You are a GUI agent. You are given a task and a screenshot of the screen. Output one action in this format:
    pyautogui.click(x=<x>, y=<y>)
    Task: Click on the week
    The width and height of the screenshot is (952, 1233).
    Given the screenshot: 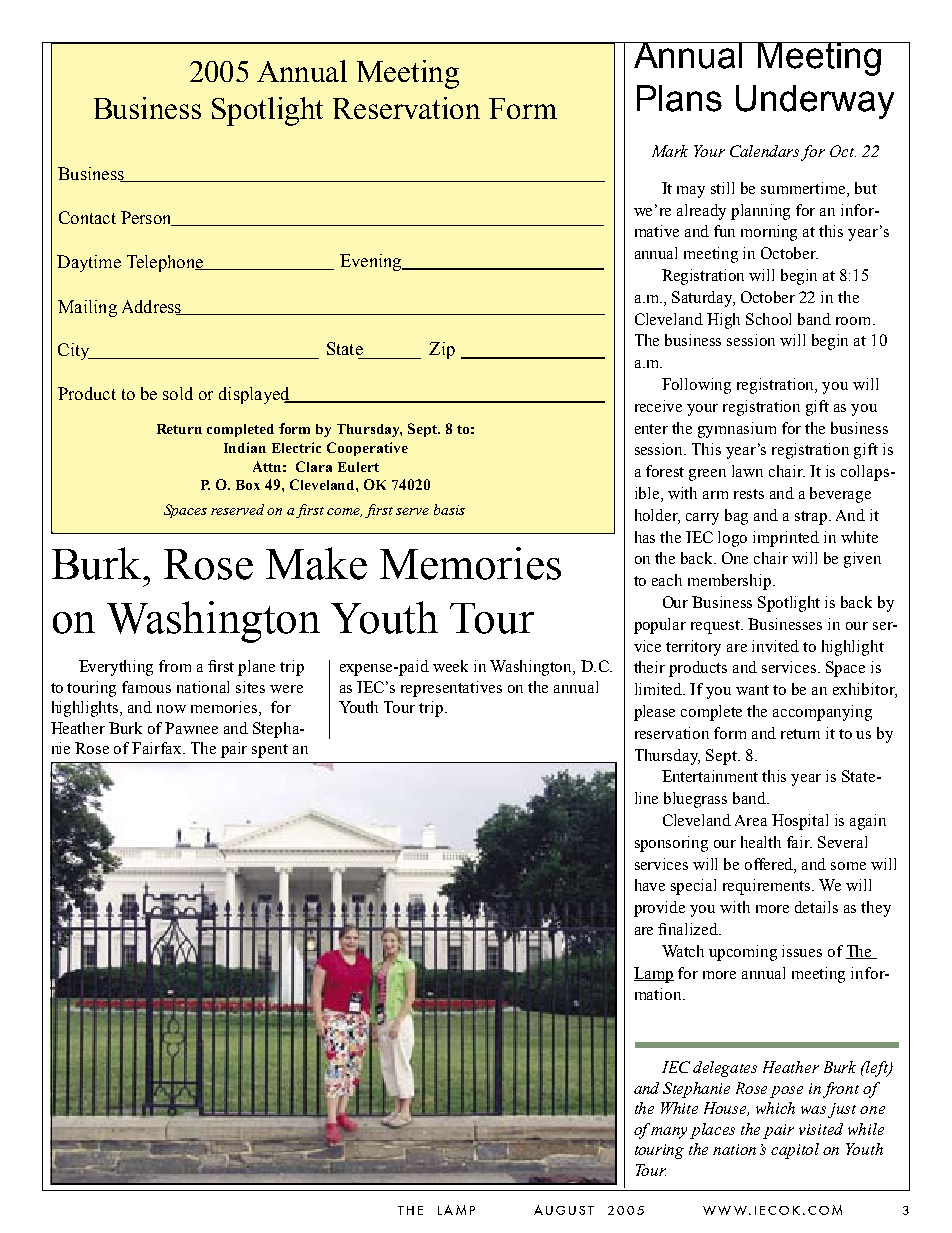 What is the action you would take?
    pyautogui.click(x=450, y=666)
